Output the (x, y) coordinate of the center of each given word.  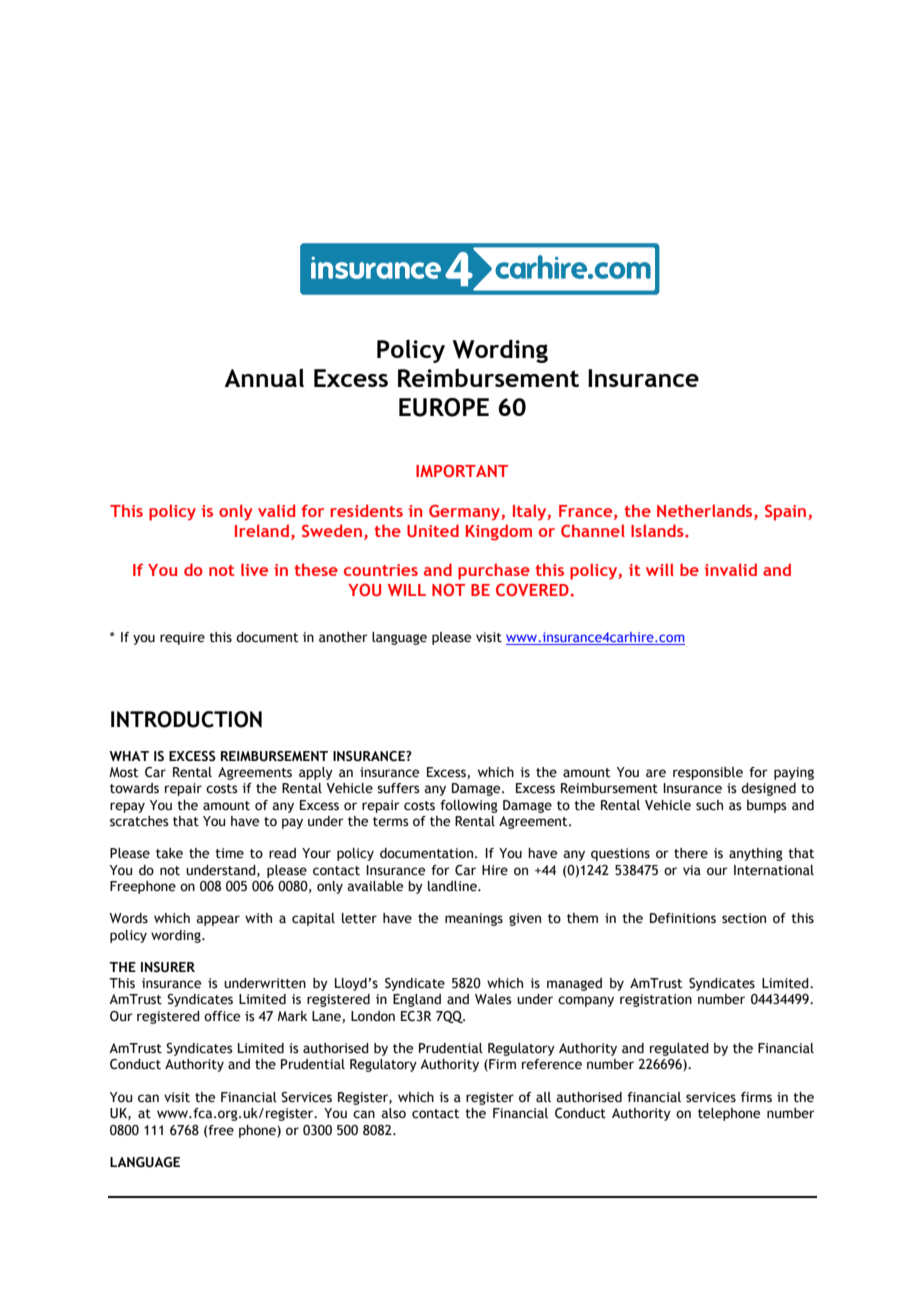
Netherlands (706, 510)
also (394, 1113)
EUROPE (444, 407)
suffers (398, 788)
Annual (264, 377)
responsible (708, 773)
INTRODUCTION (186, 719)
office (222, 1016)
